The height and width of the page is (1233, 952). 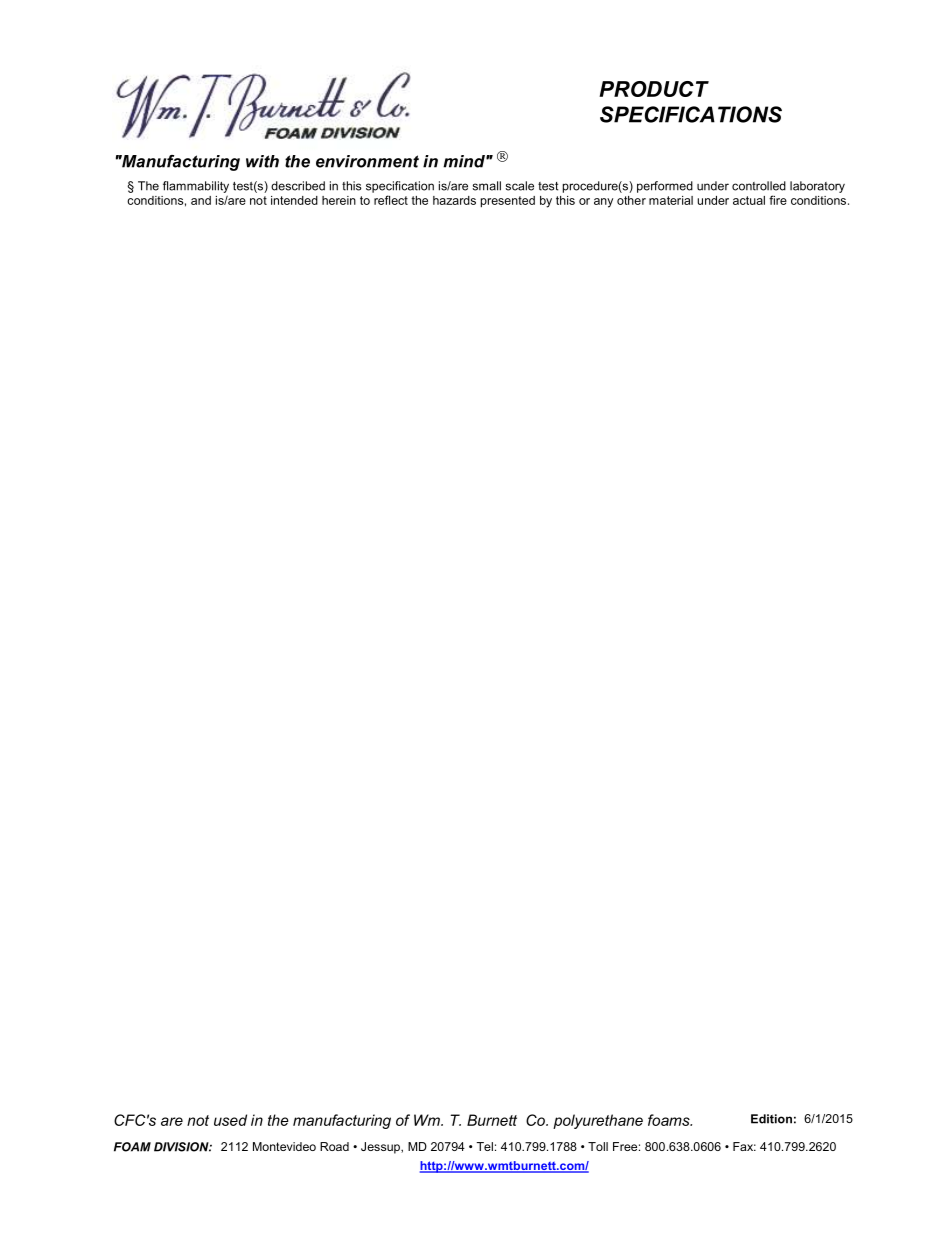 What do you see at coordinates (520, 186) in the page?
I see `scale` at bounding box center [520, 186].
